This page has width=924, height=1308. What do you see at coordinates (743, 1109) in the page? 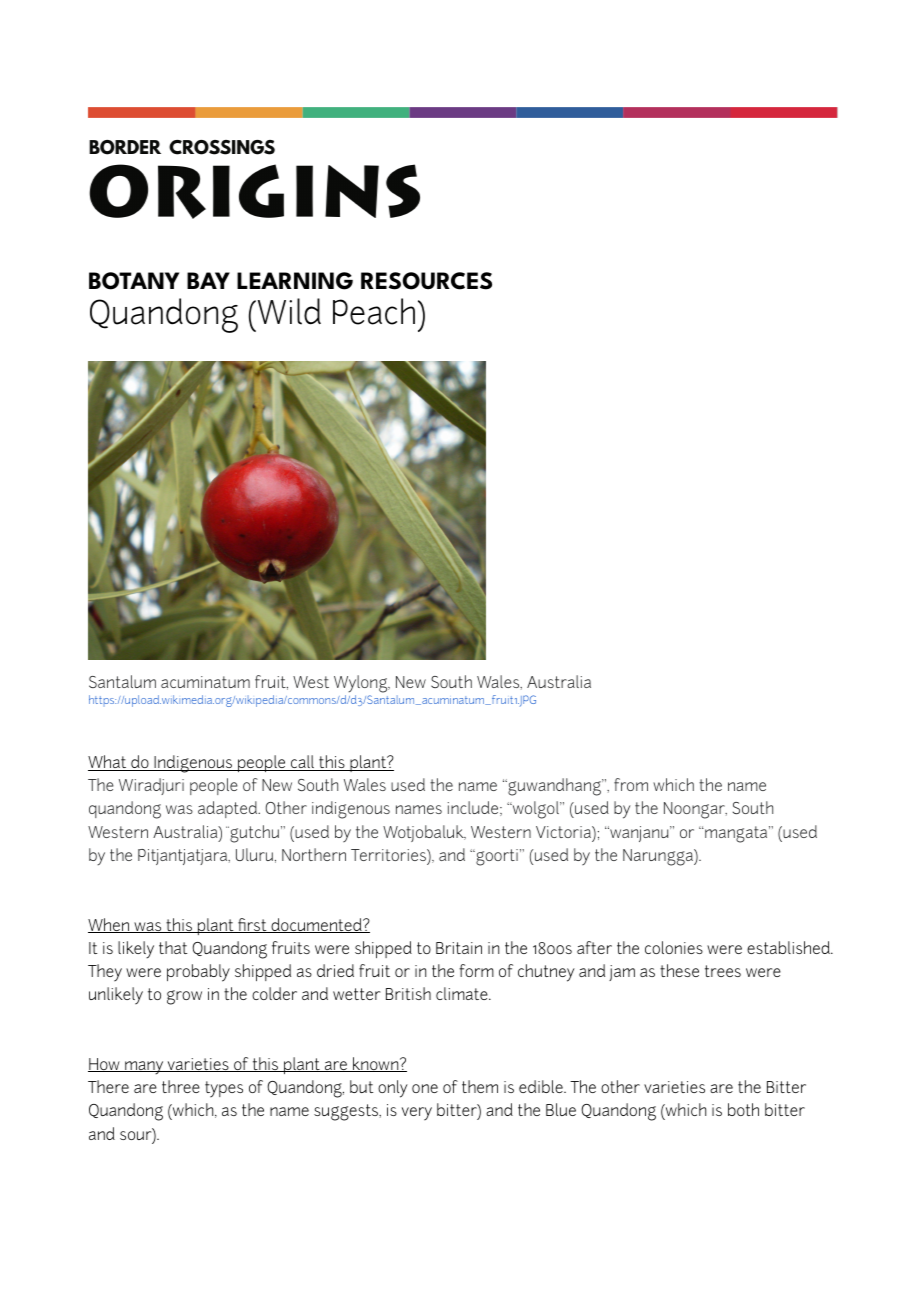
I see `both` at bounding box center [743, 1109].
